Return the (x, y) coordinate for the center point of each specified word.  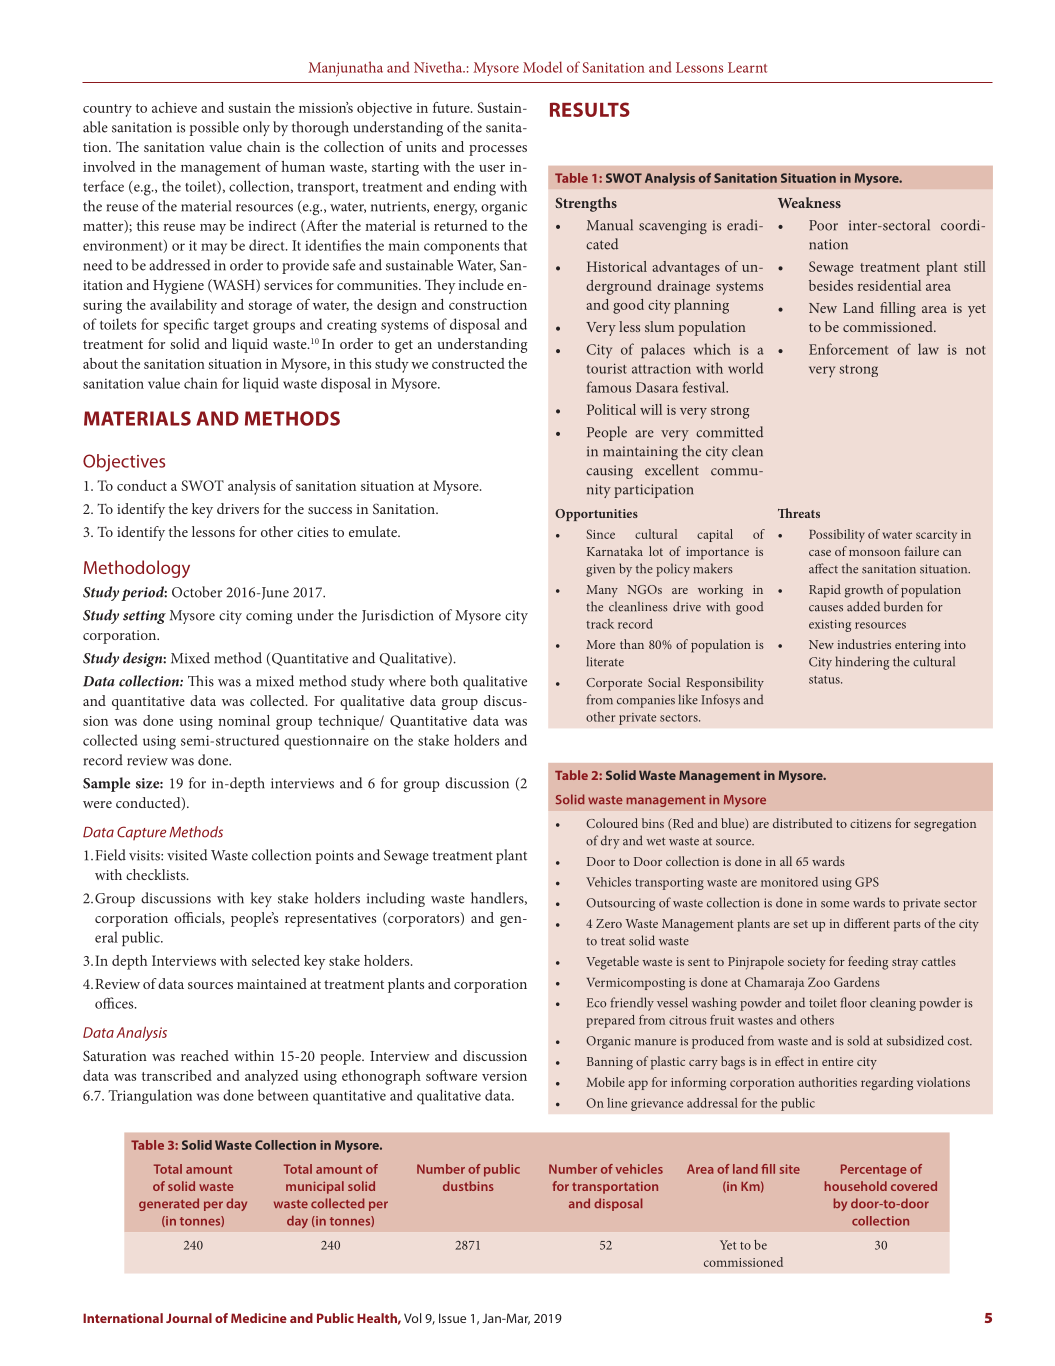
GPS (867, 882)
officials (198, 918)
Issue (452, 1318)
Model (542, 67)
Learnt (747, 67)
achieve (174, 107)
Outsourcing (620, 904)
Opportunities (596, 515)
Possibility (837, 535)
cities (312, 532)
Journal (189, 1318)
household (856, 1186)
